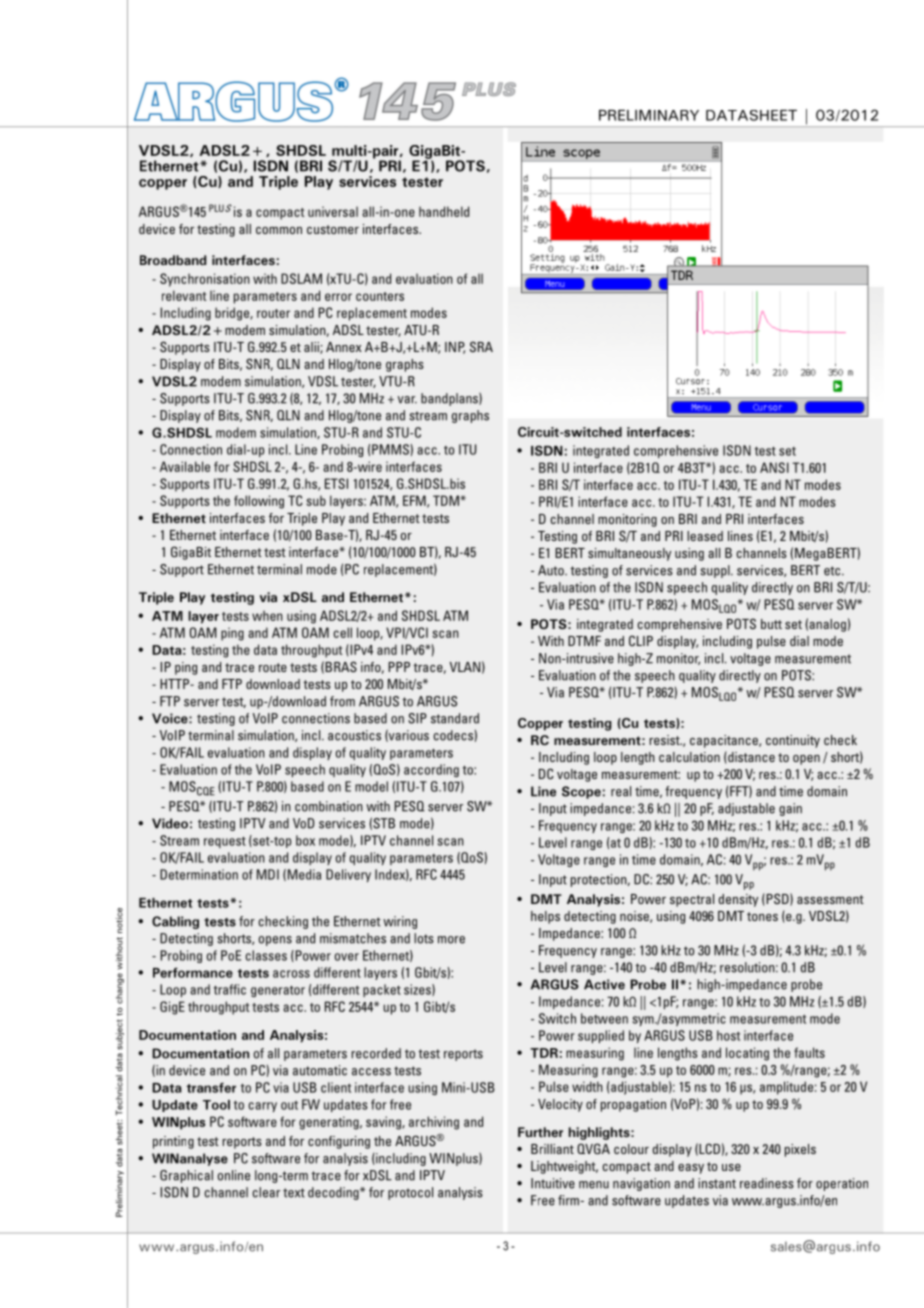  What do you see at coordinates (705, 536) in the screenshot?
I see `leased` at bounding box center [705, 536].
